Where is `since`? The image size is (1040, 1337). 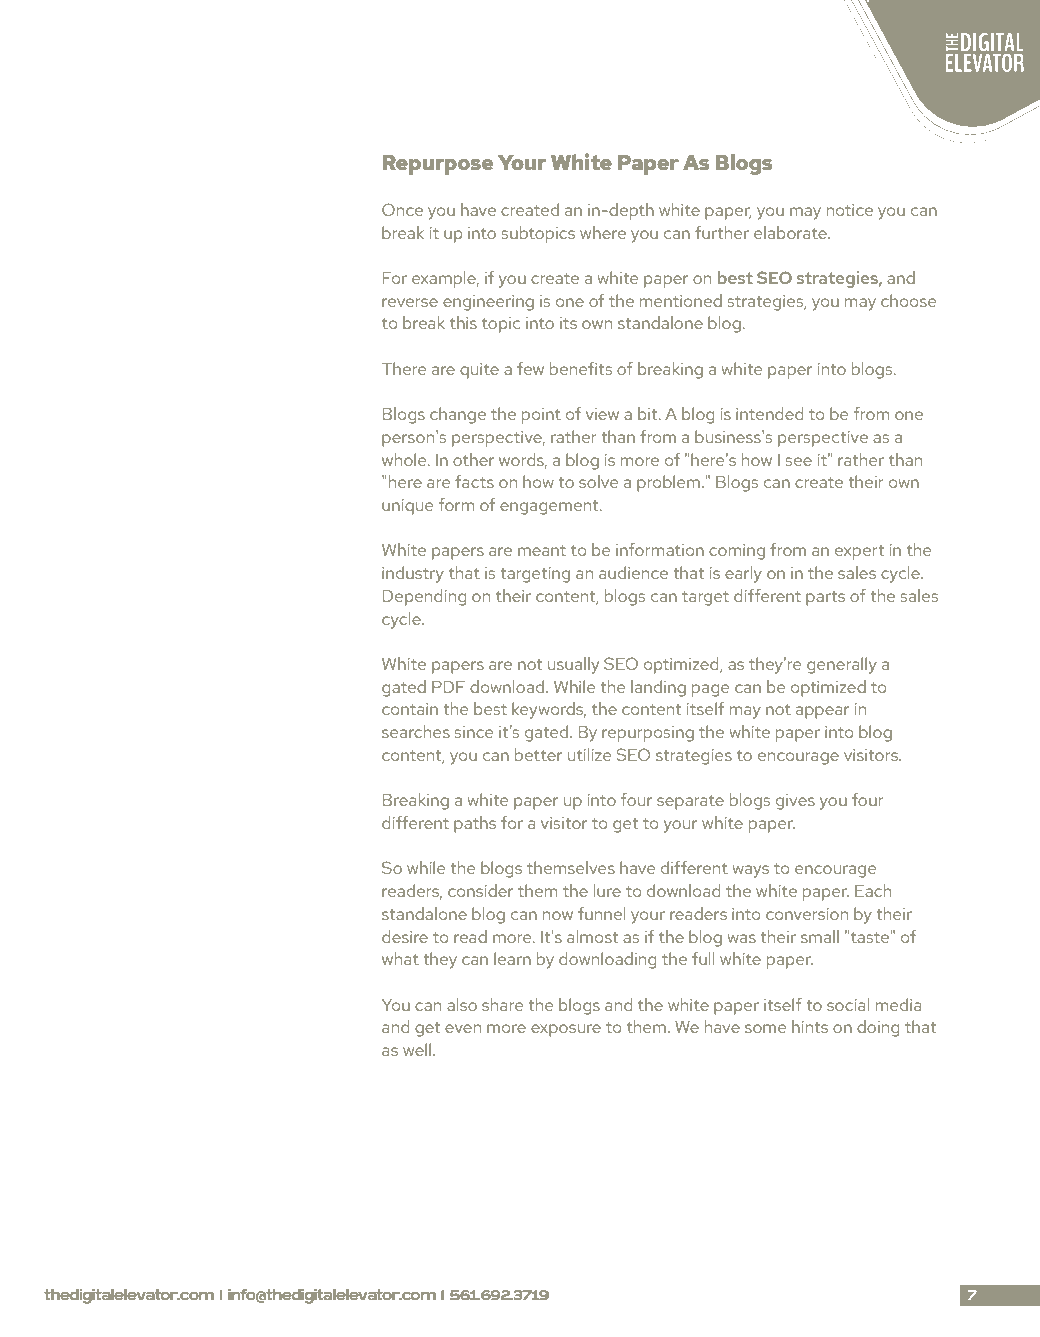
since is located at coordinates (474, 732).
